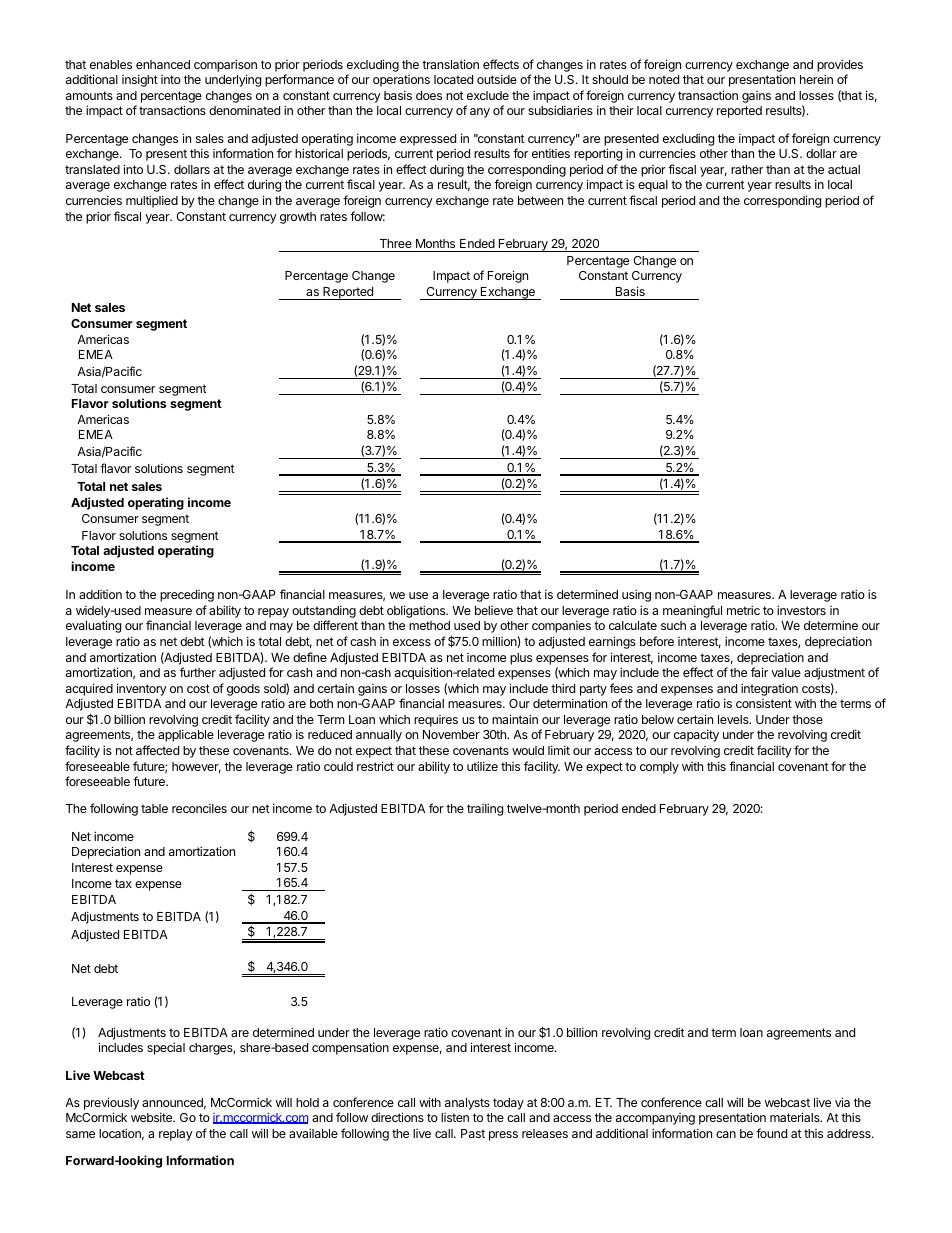 The height and width of the screenshot is (1233, 952). What do you see at coordinates (152, 1117) in the screenshot?
I see `website` at bounding box center [152, 1117].
